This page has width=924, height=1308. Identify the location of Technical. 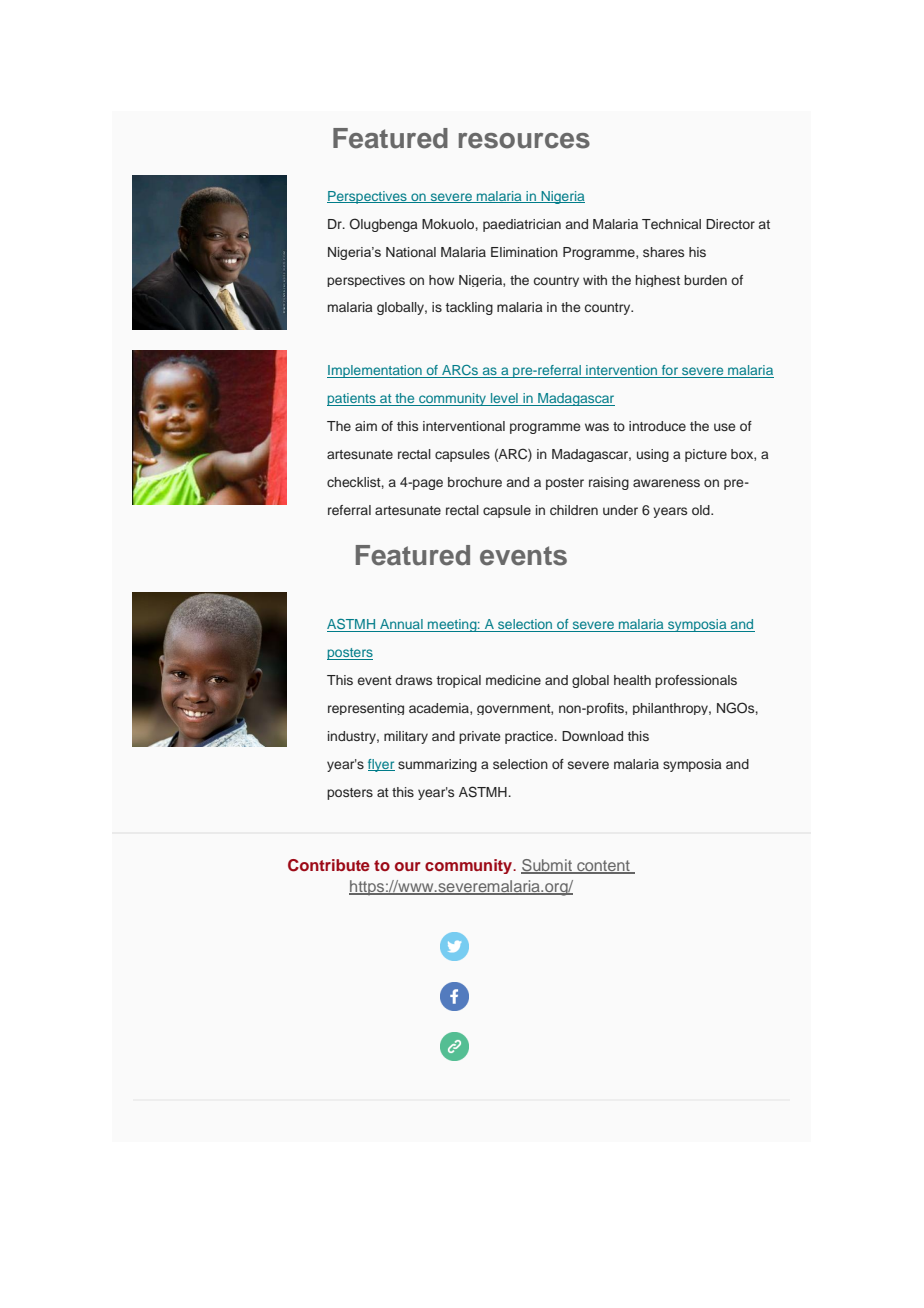
(671, 224).
